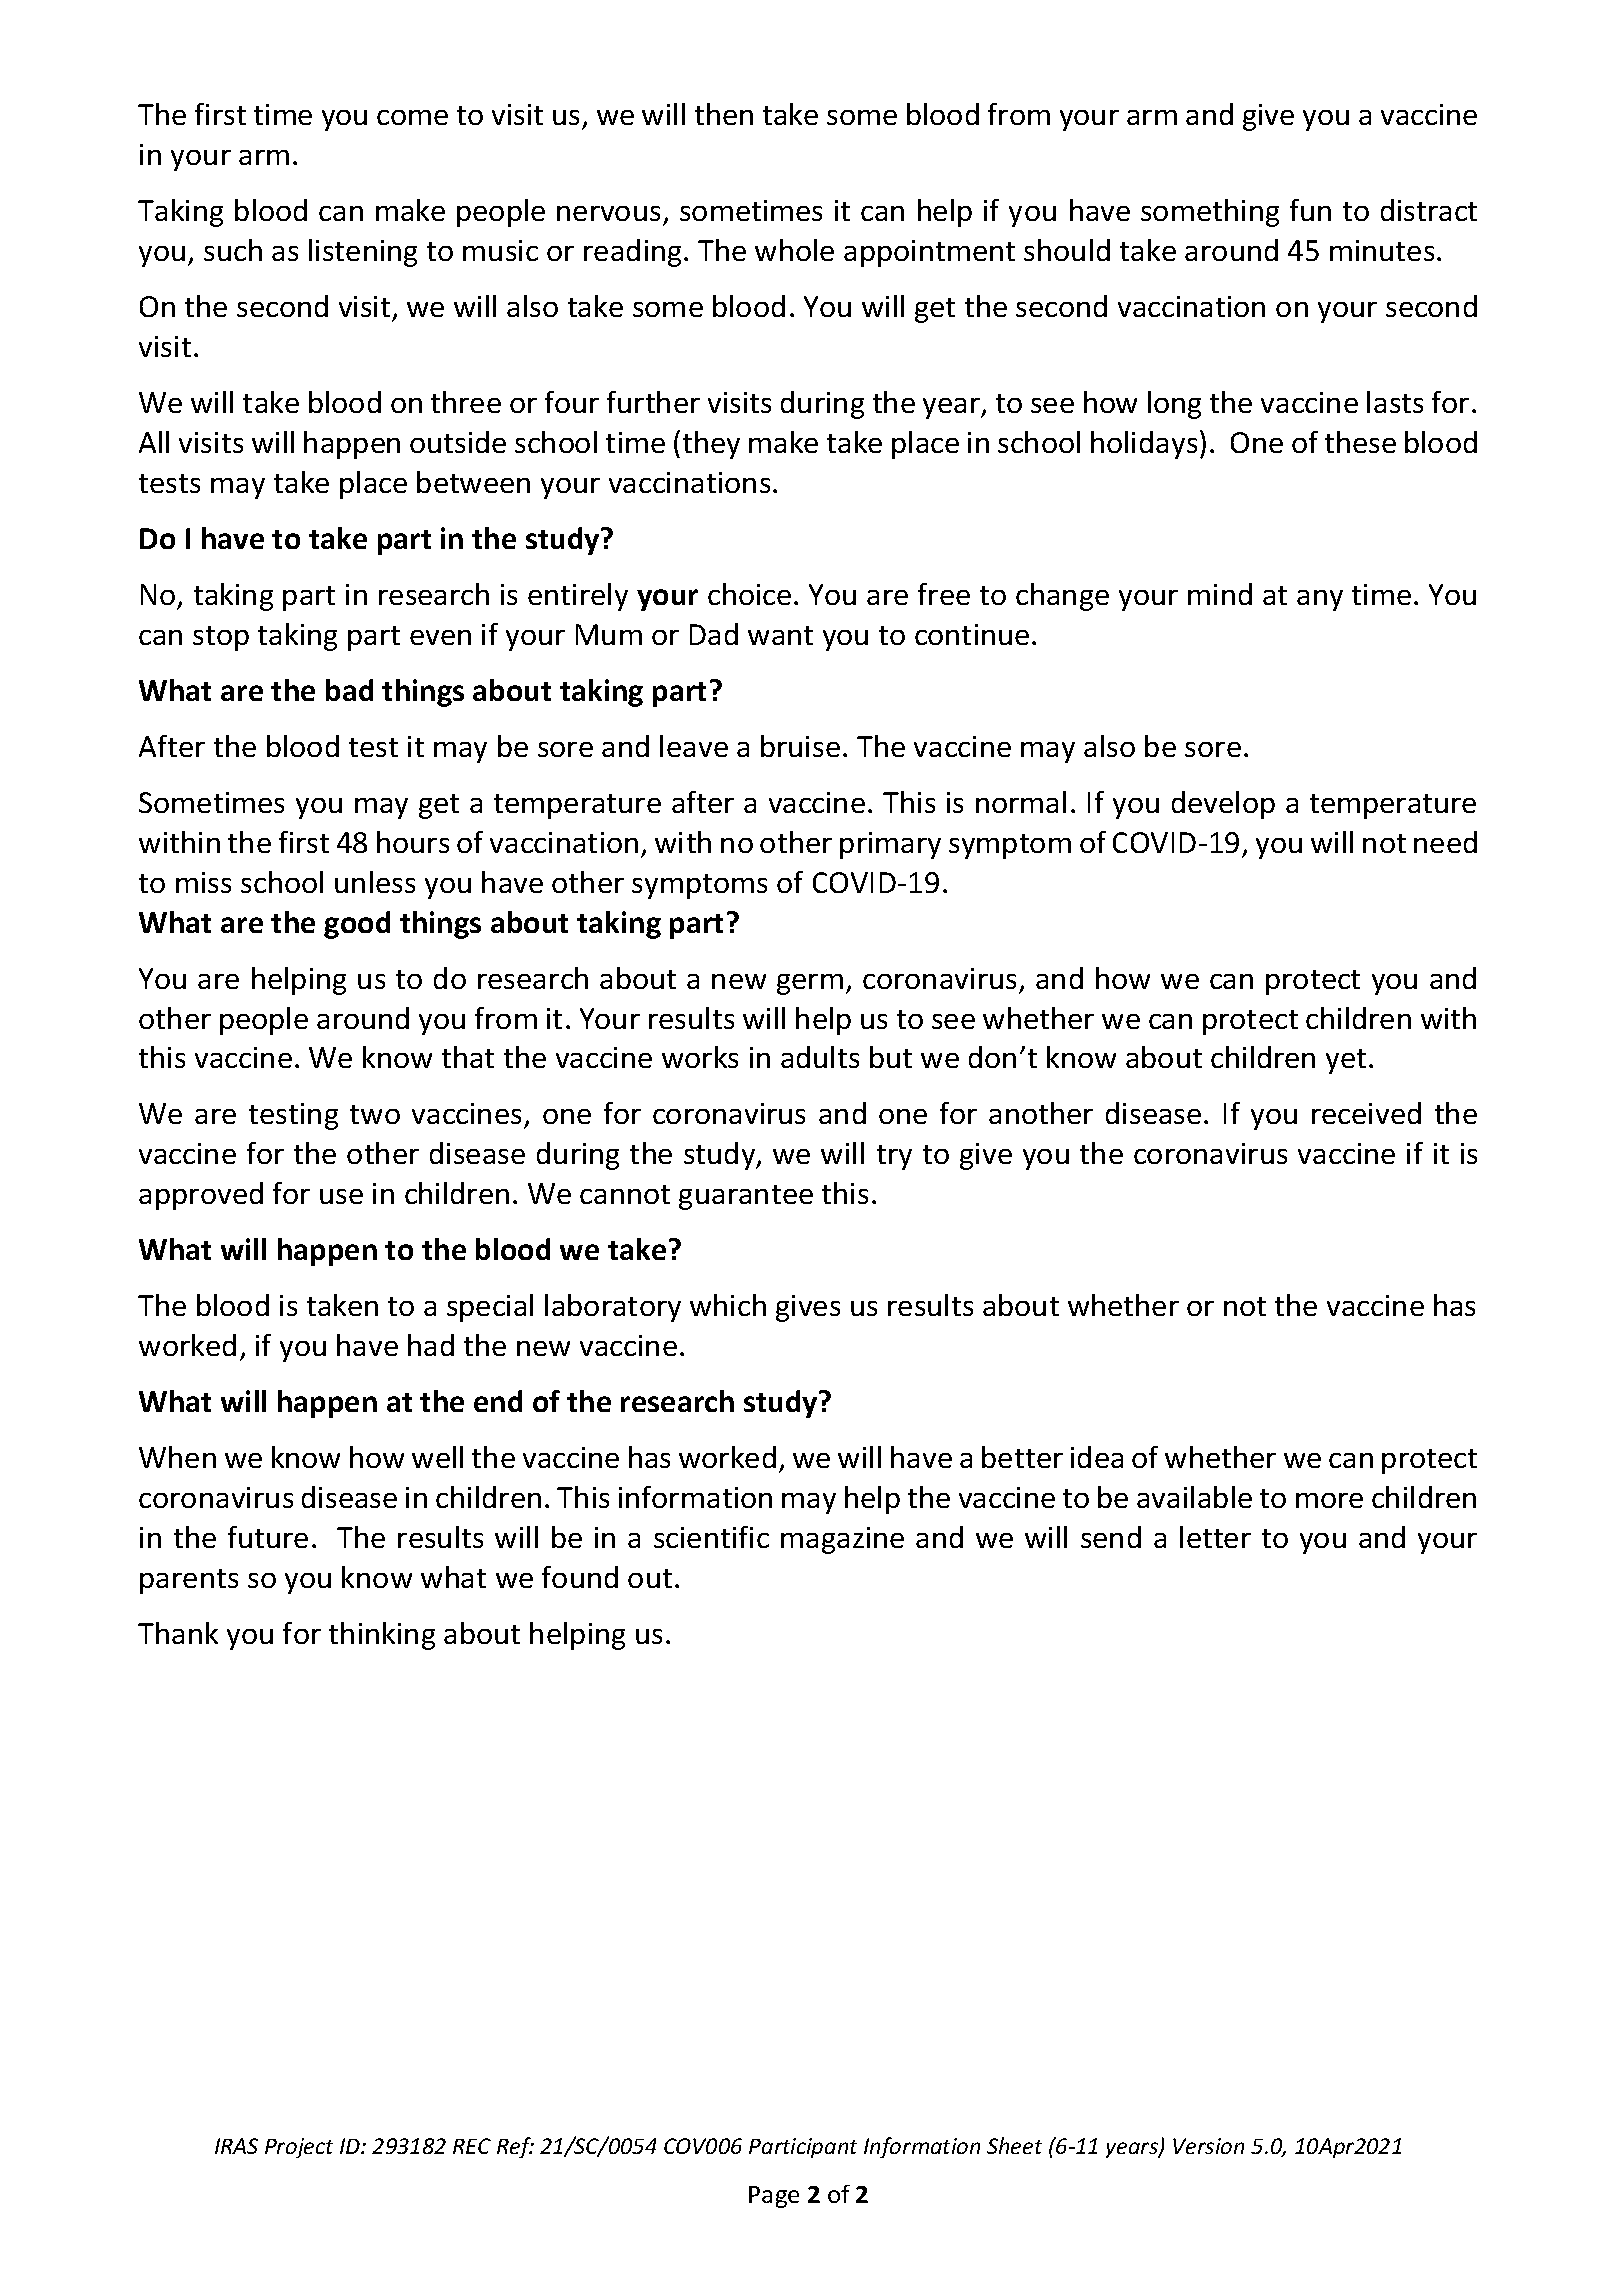  What do you see at coordinates (299, 2148) in the screenshot?
I see `Project` at bounding box center [299, 2148].
